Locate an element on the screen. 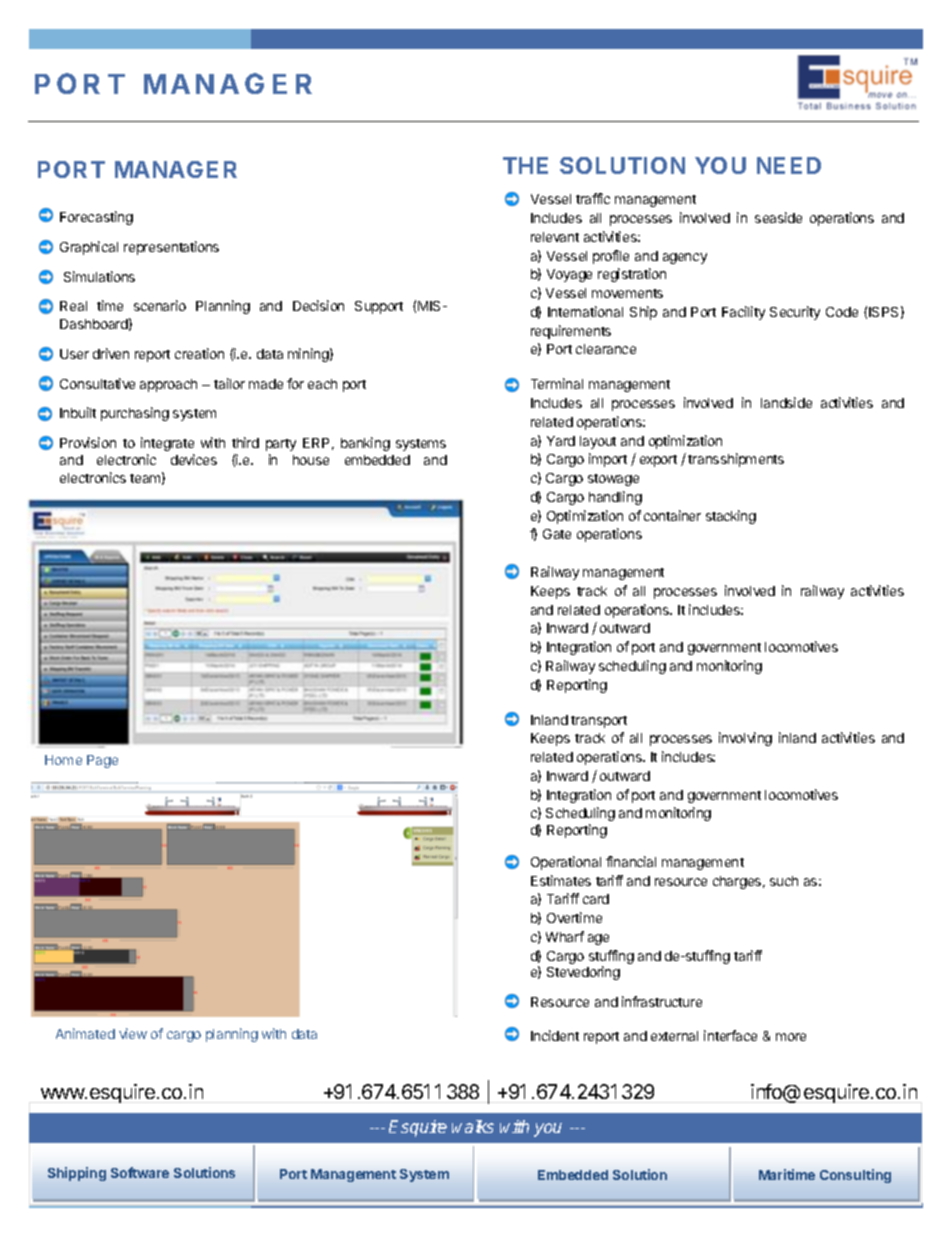 Image resolution: width=952 pixels, height=1233 pixels. Software is located at coordinates (140, 1172).
